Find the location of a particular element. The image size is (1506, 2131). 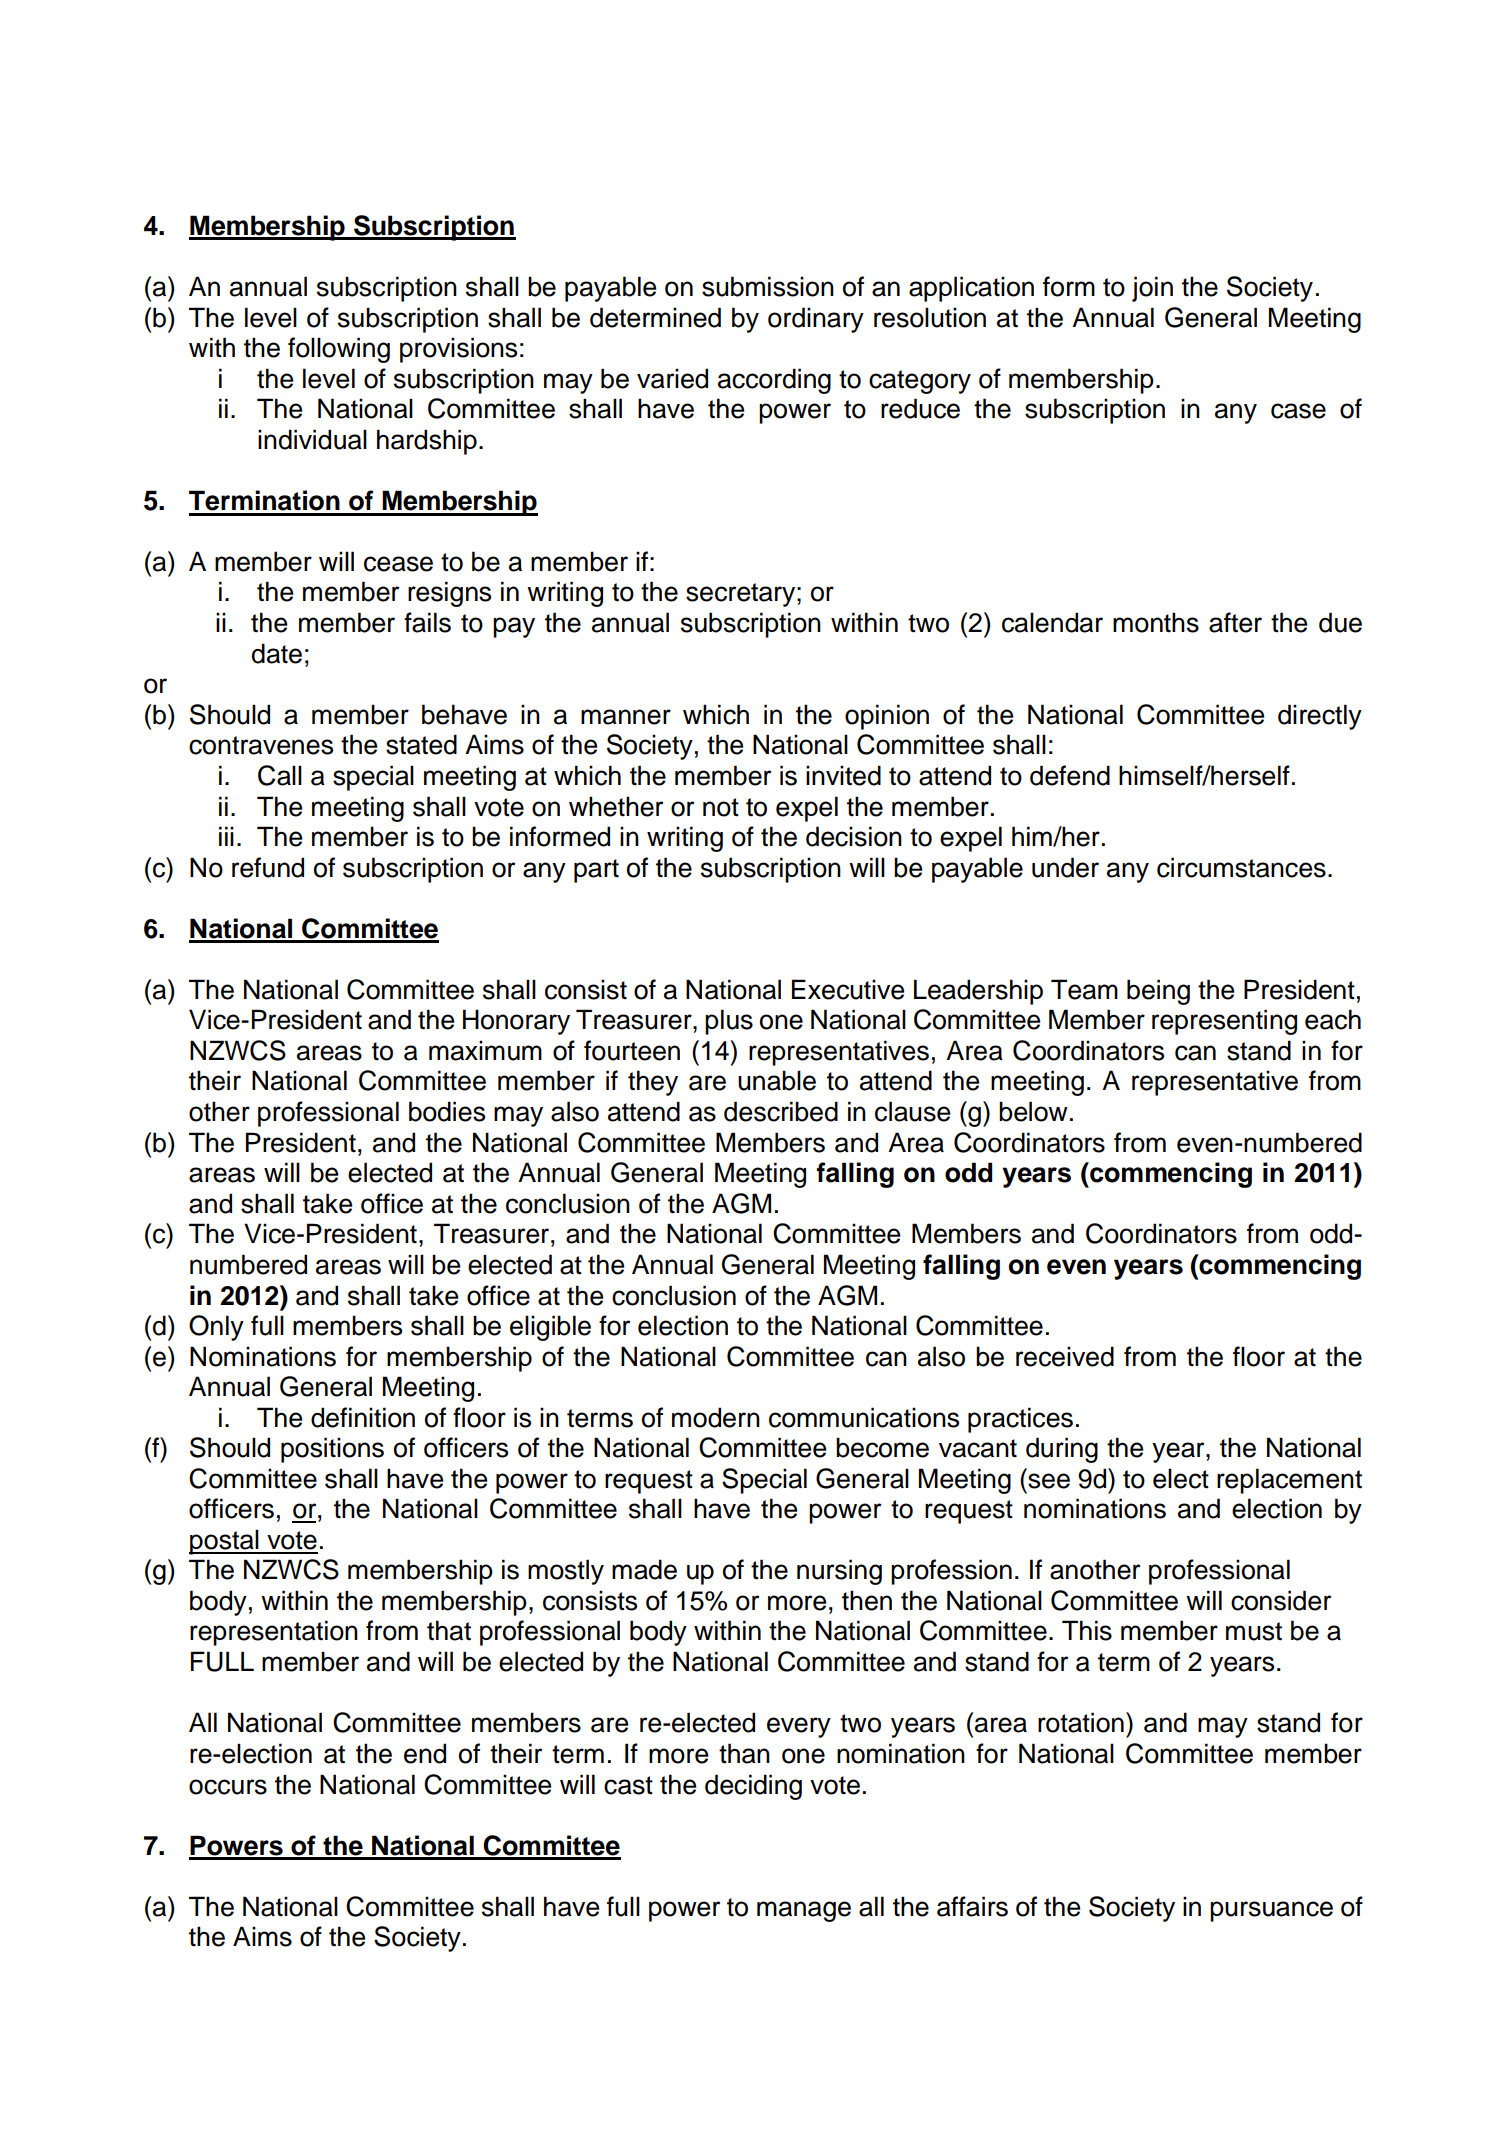

bodies is located at coordinates (447, 1111).
